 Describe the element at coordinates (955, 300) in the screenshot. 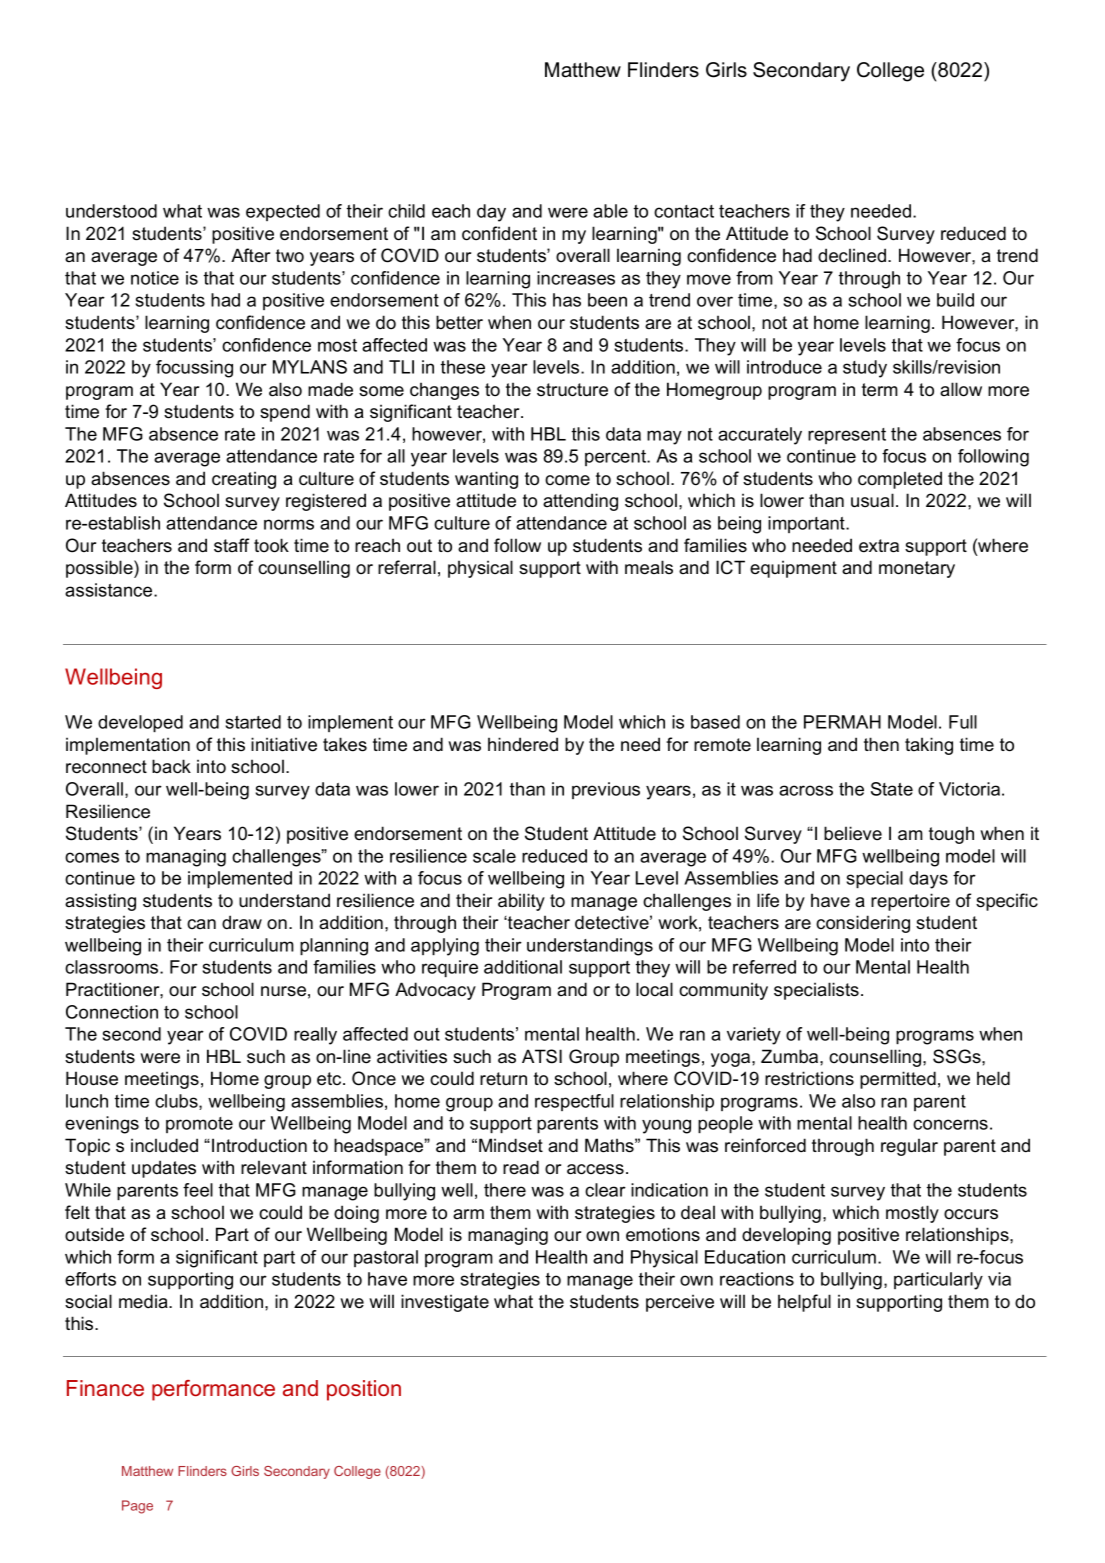

I see `build` at that location.
